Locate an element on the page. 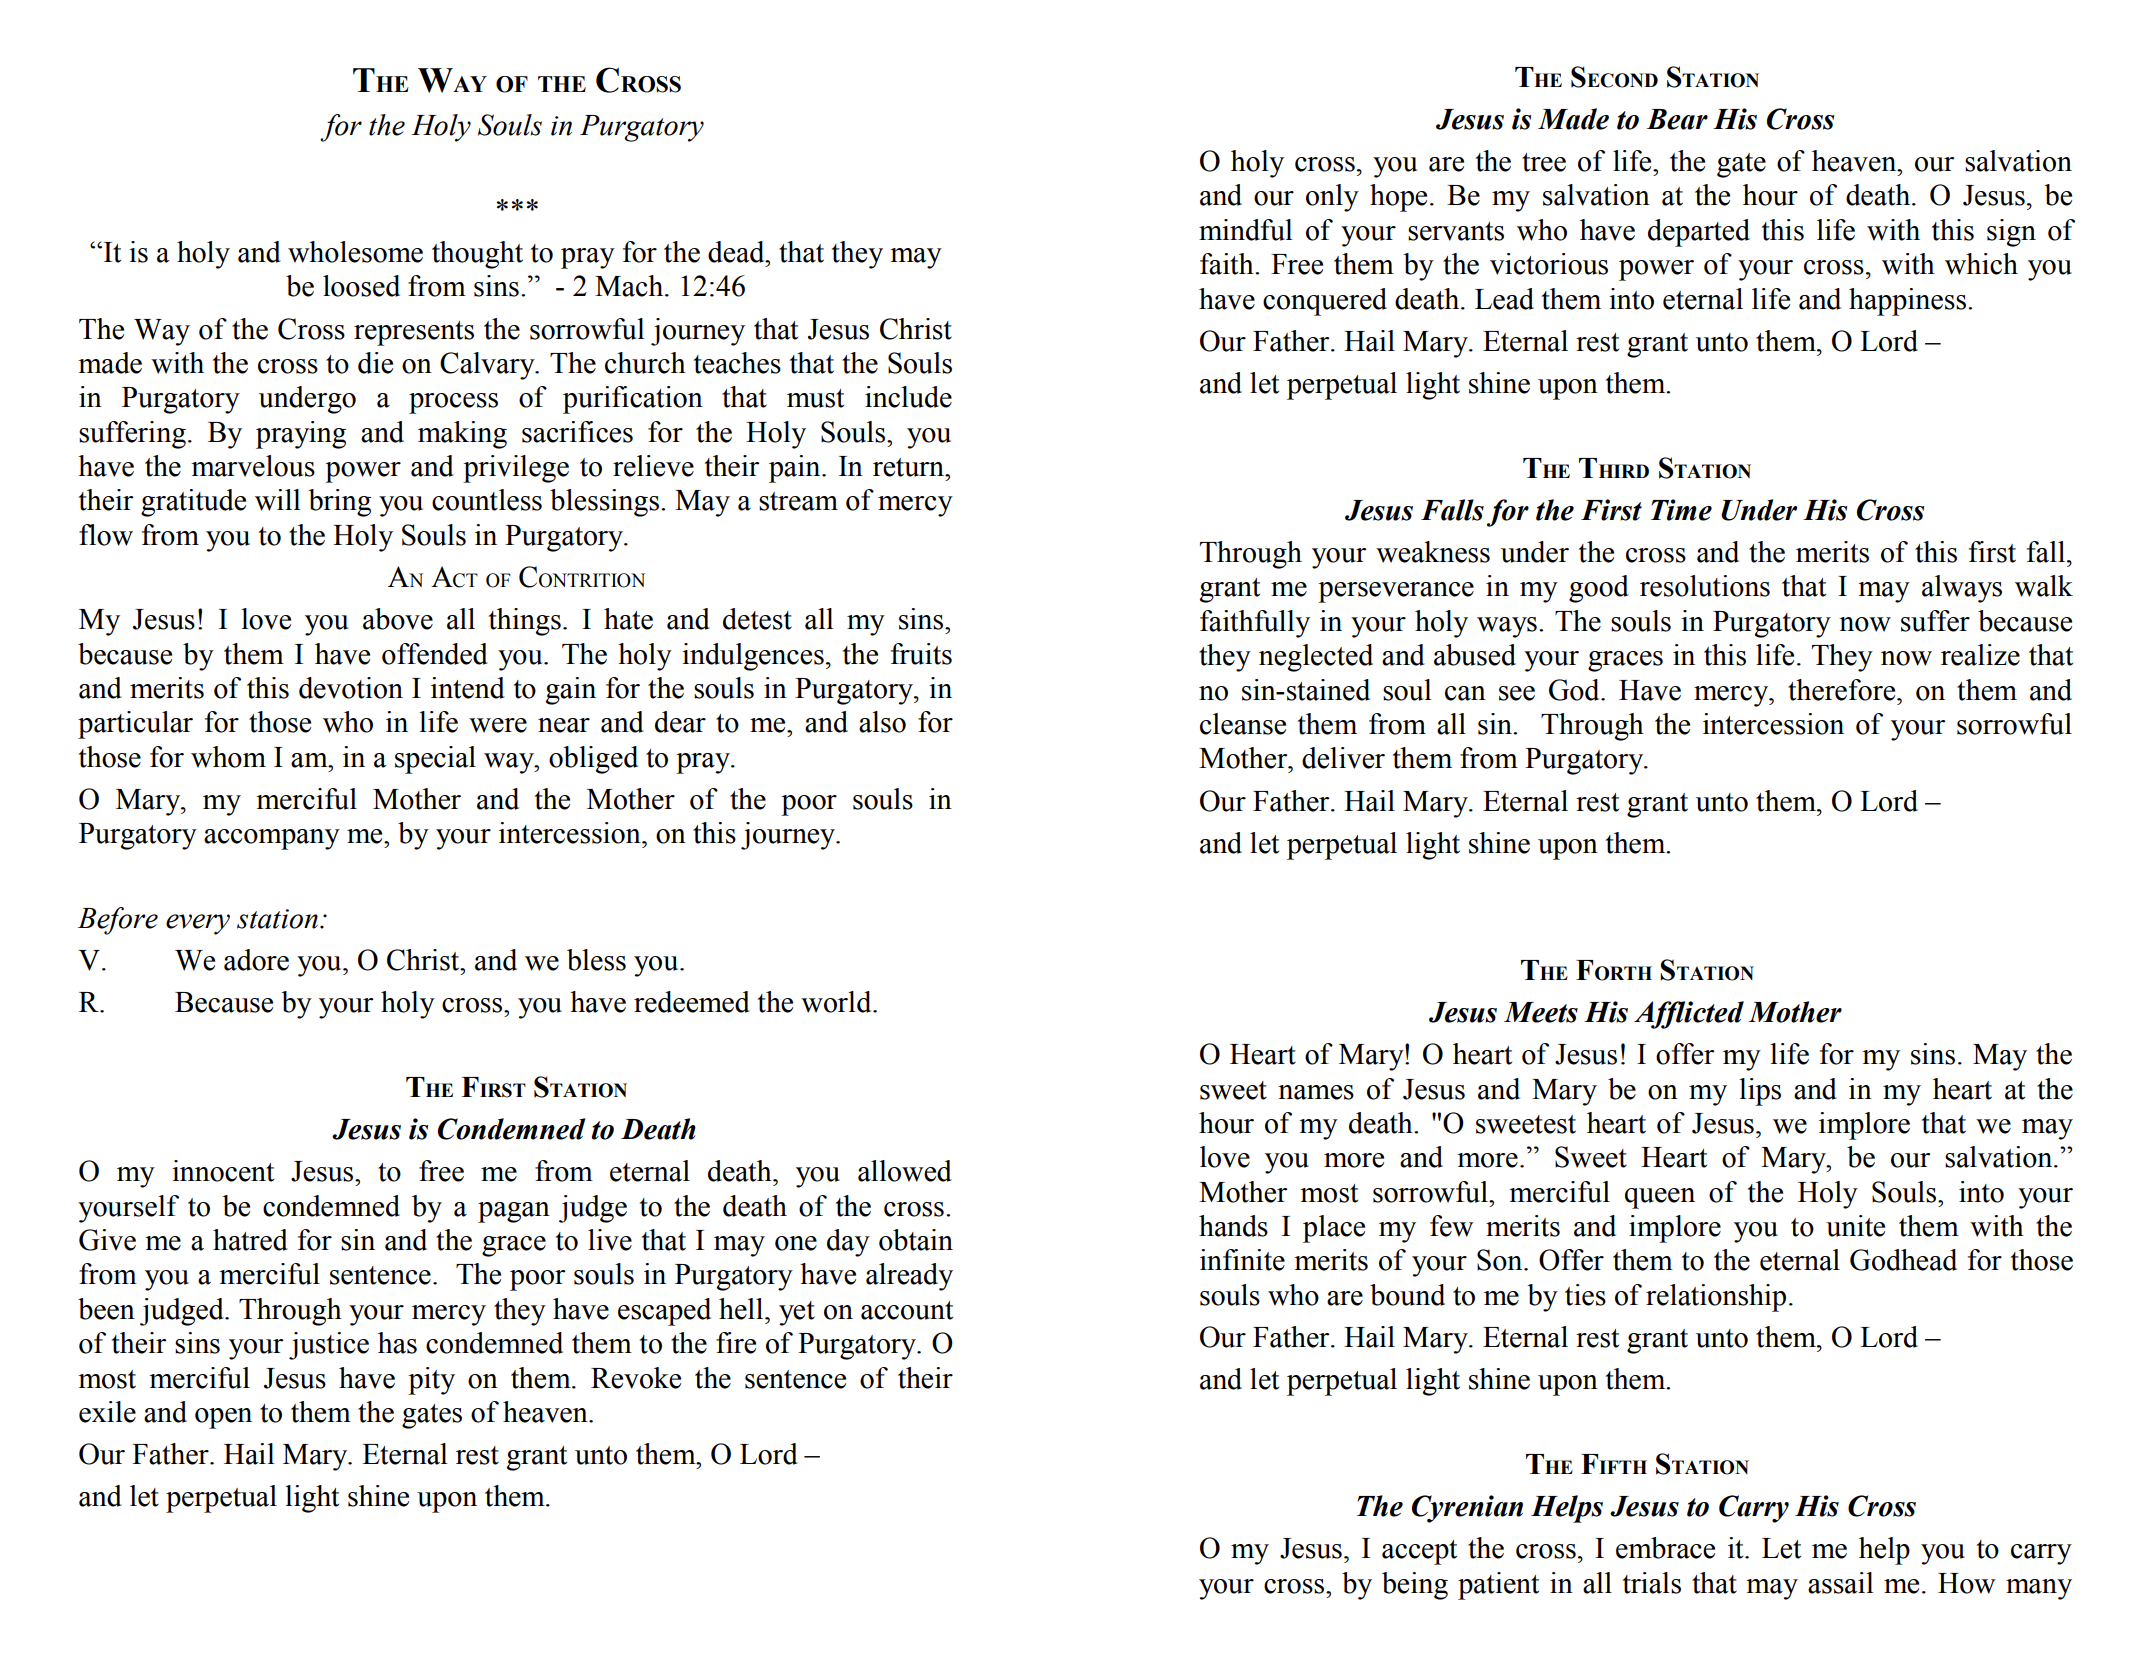  wholesome is located at coordinates (355, 252).
